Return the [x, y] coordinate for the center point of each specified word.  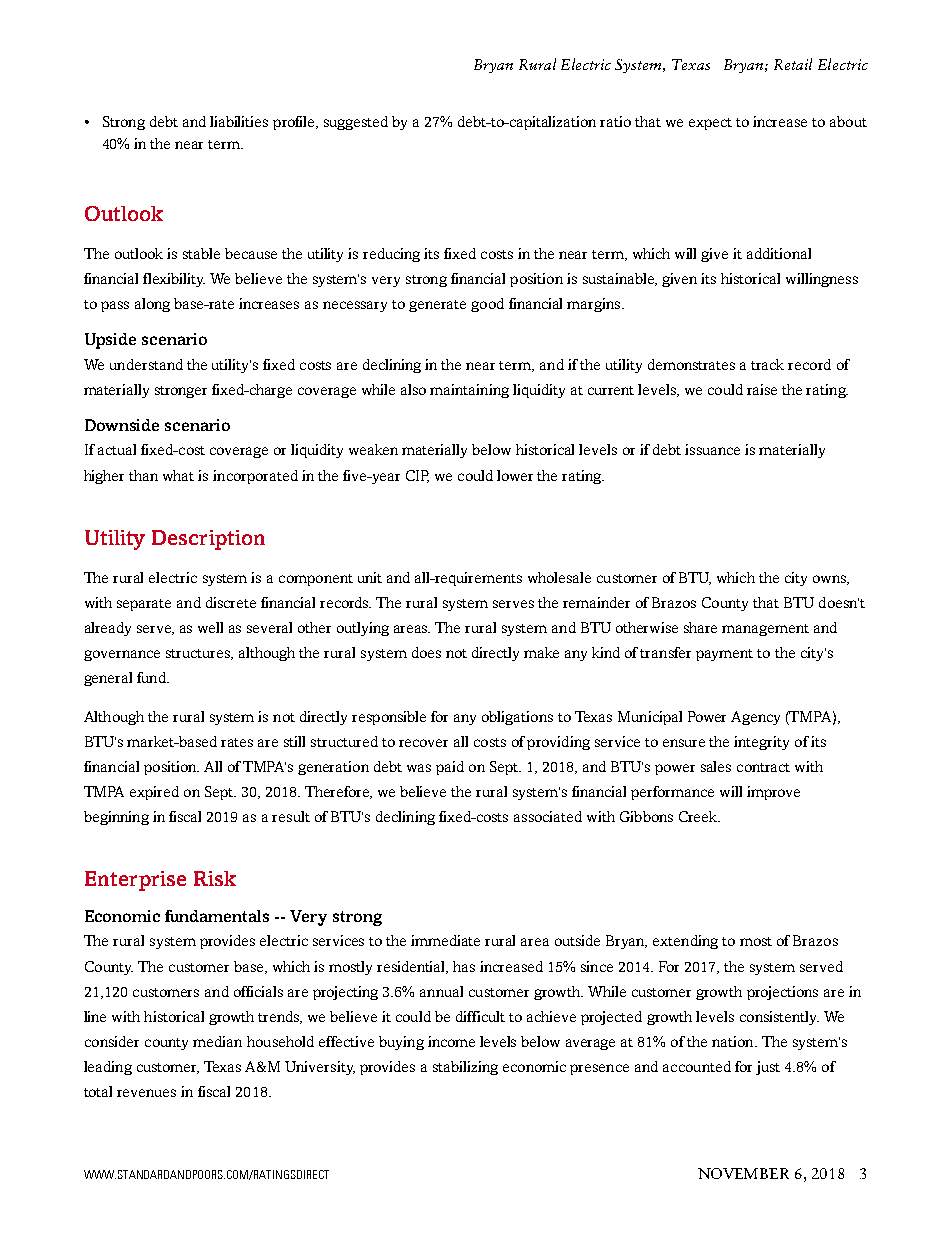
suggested [356, 123]
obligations [517, 718]
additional [779, 253]
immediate [445, 940]
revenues [146, 1093]
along [152, 305]
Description [208, 540]
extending [685, 942]
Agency [755, 718]
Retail [793, 64]
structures [199, 654]
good [487, 305]
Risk [215, 878]
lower [515, 475]
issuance [712, 449]
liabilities [239, 121]
